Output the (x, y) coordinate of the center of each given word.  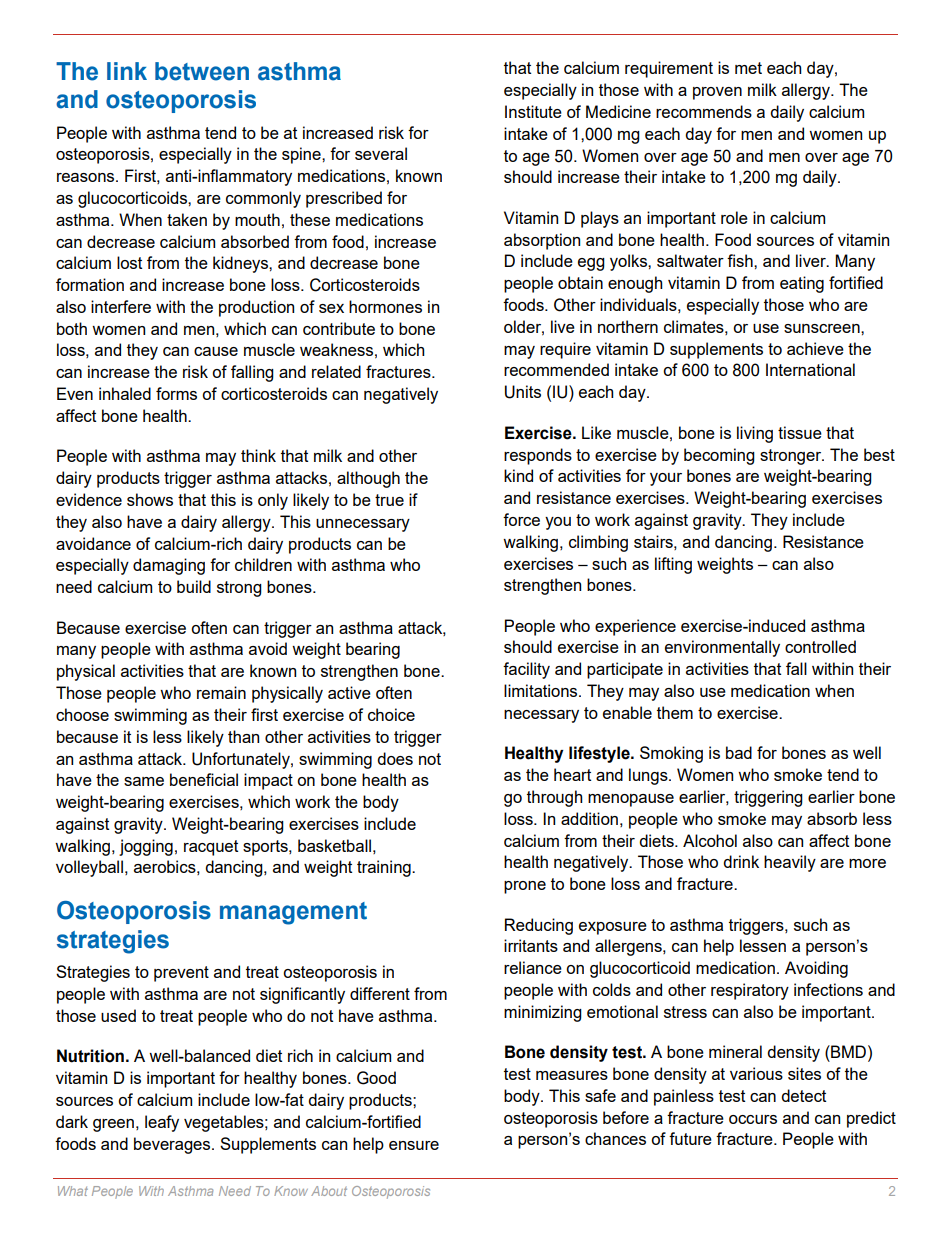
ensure (414, 1145)
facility (526, 670)
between (202, 71)
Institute (533, 111)
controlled (820, 646)
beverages (173, 1145)
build (194, 586)
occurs (753, 1119)
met (748, 68)
